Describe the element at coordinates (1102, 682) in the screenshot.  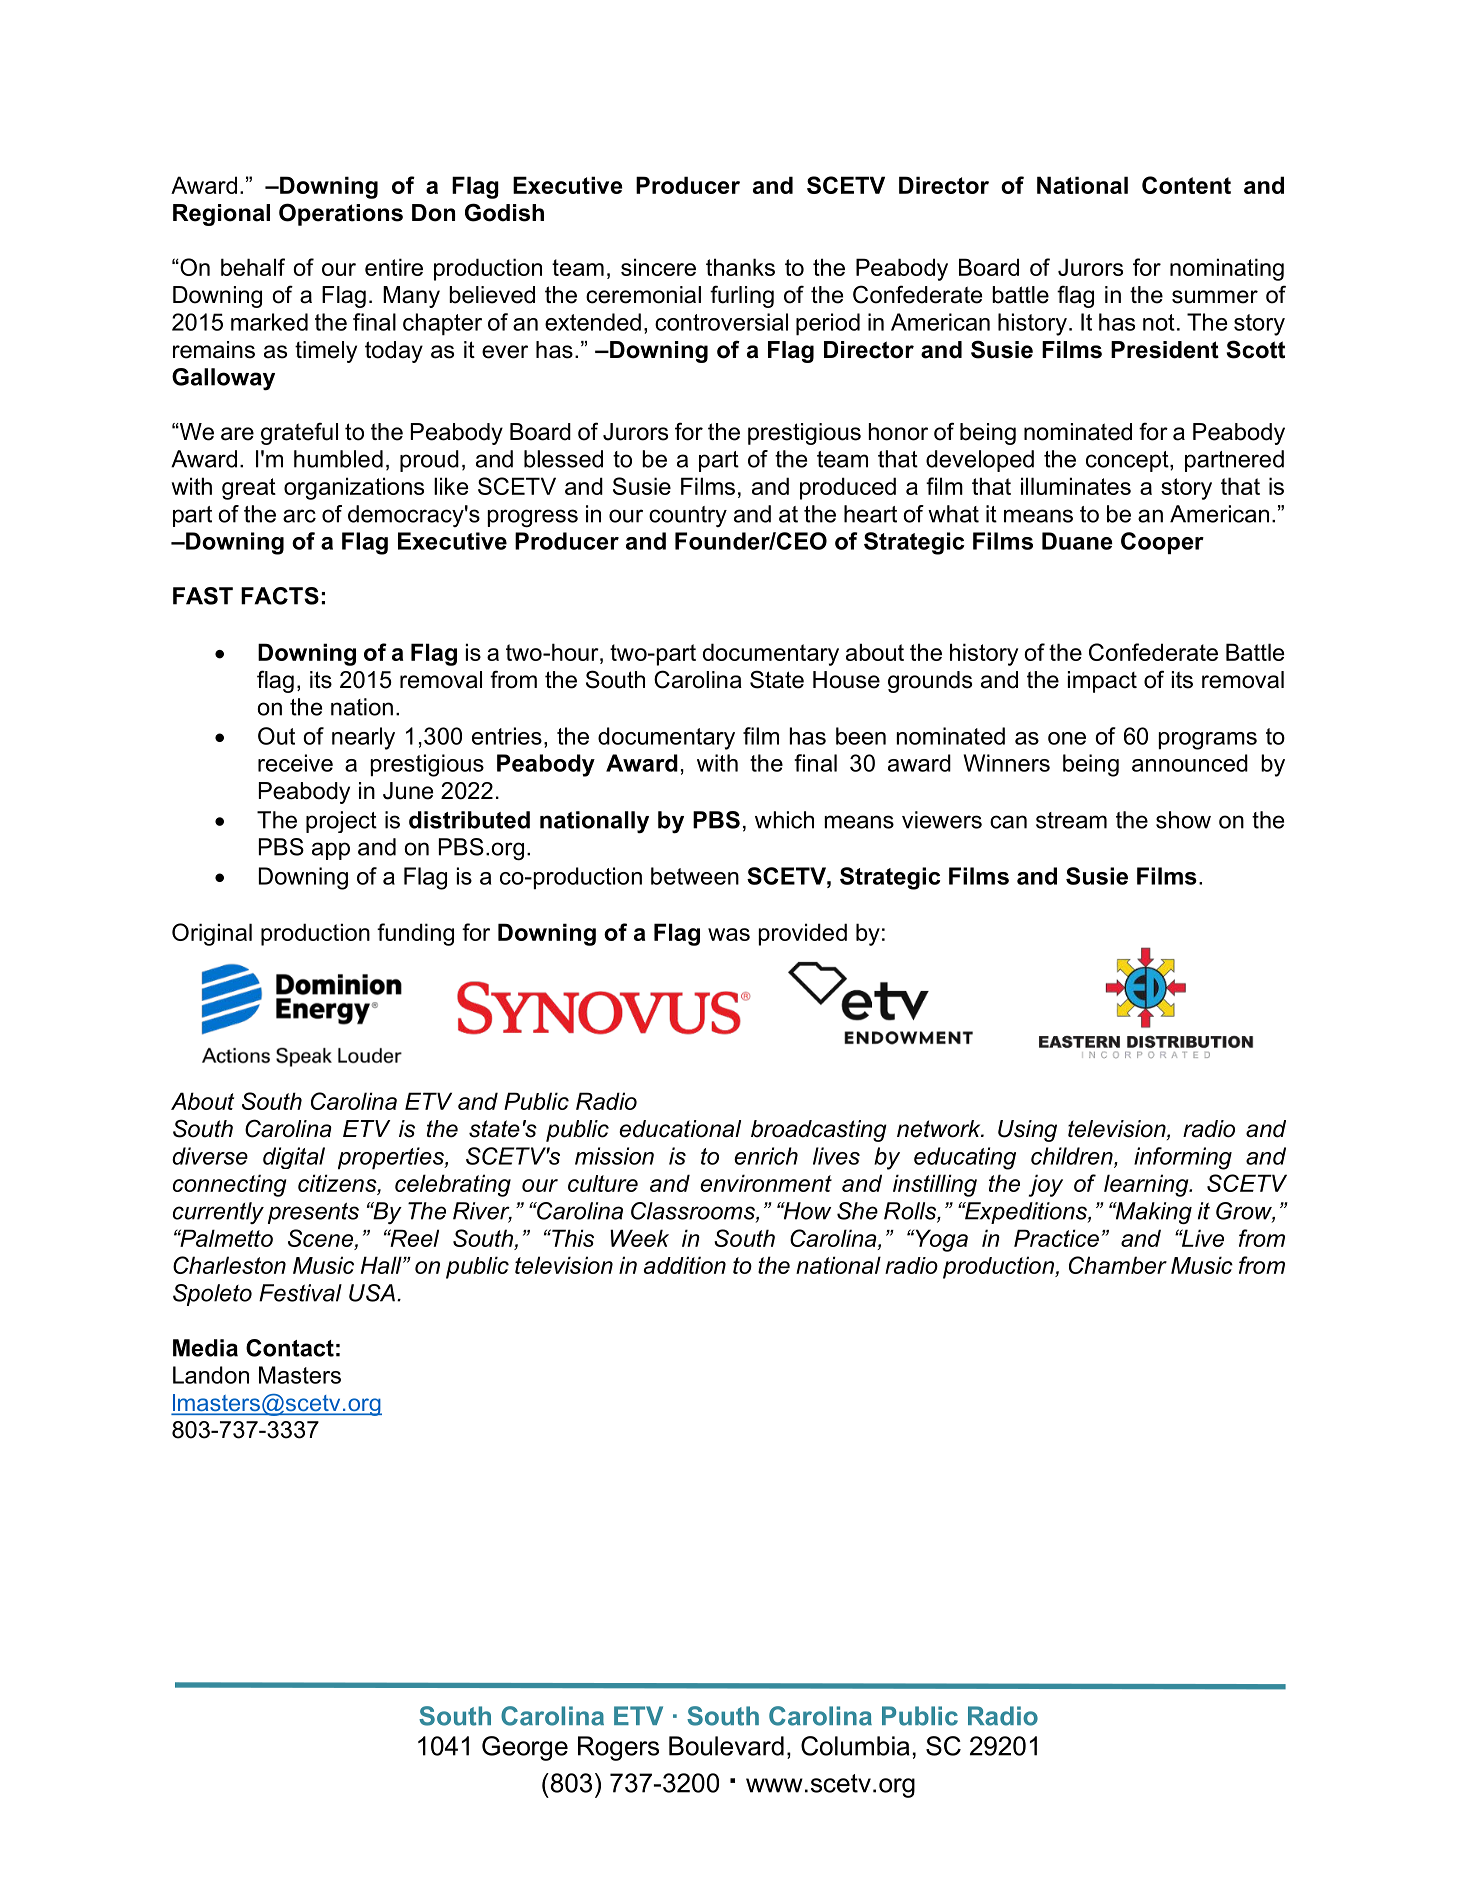
I see `impact` at that location.
